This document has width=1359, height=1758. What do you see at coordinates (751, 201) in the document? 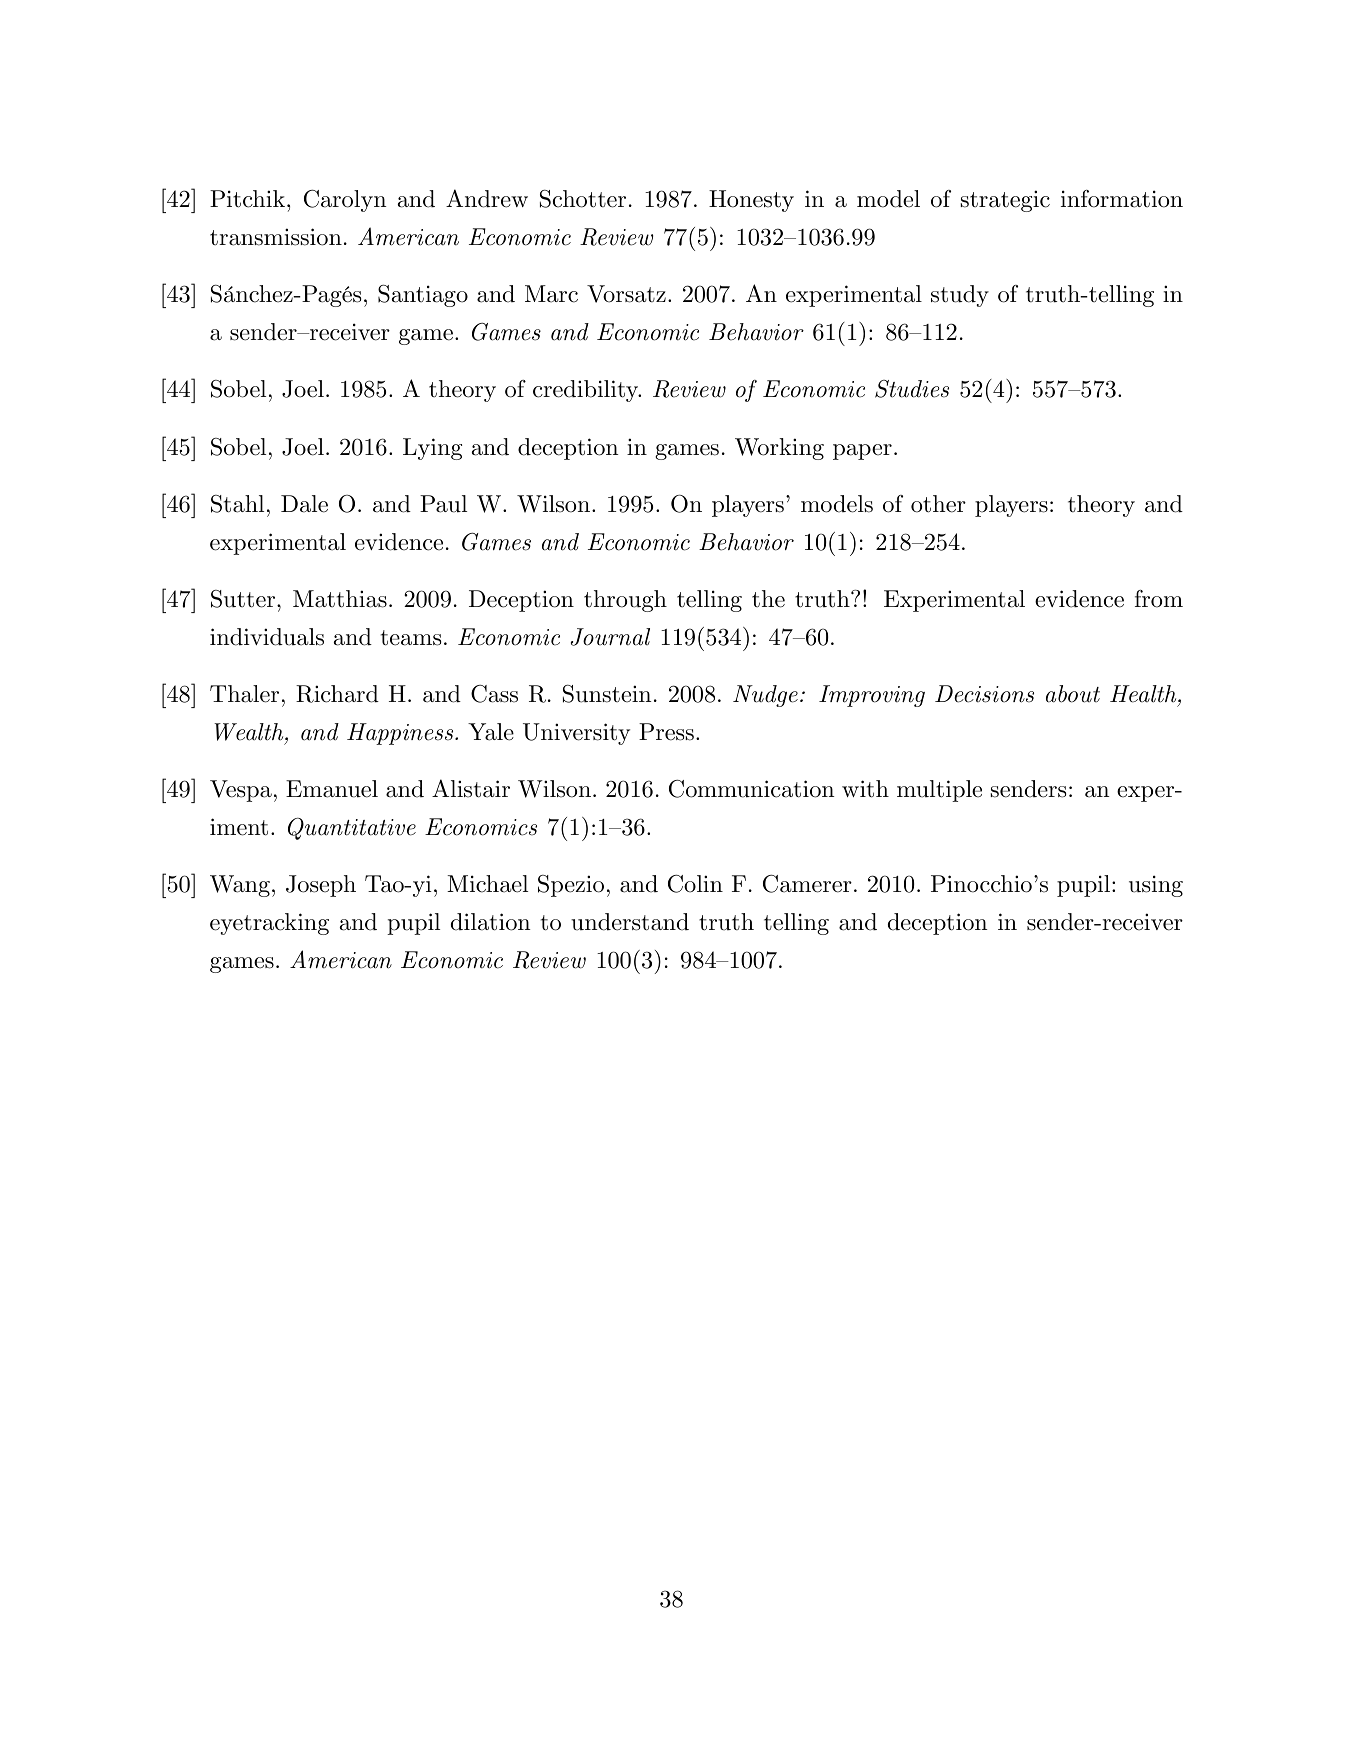
I see `Honesty` at bounding box center [751, 201].
